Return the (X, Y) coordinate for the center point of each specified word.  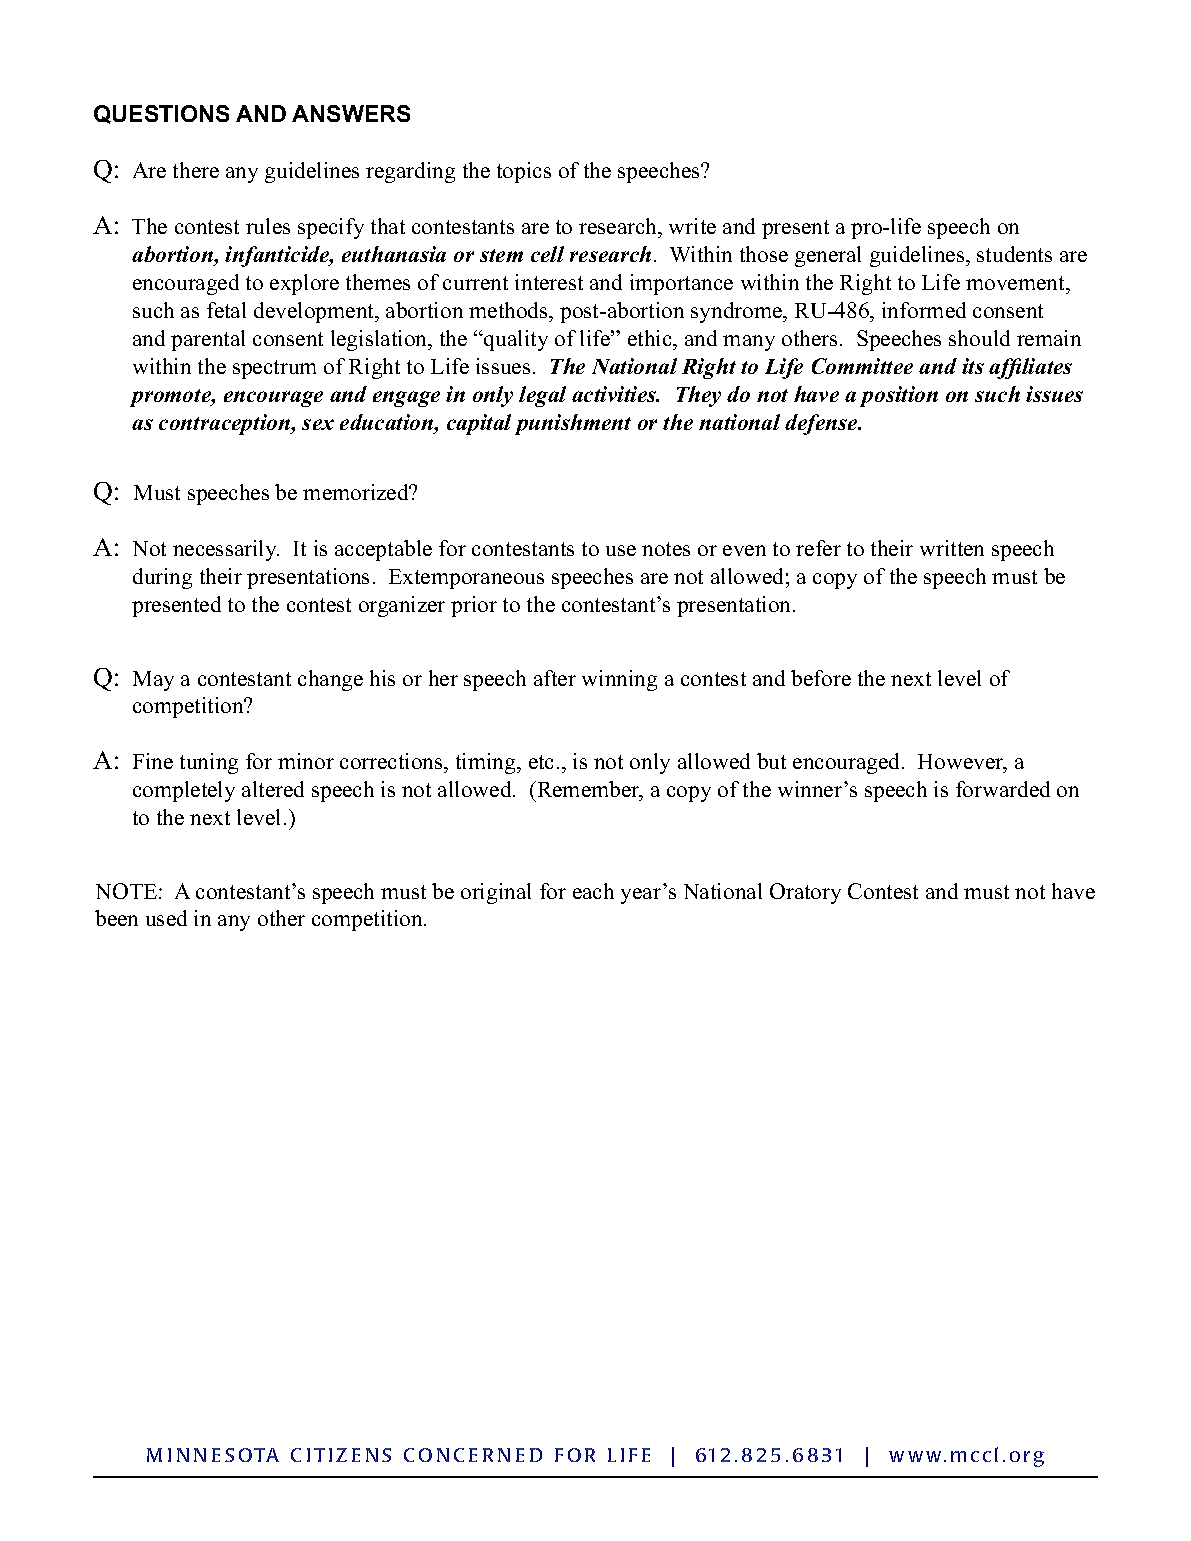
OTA (259, 1455)
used (166, 918)
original (496, 893)
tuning (209, 763)
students (1014, 254)
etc (541, 762)
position (899, 396)
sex (318, 424)
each (593, 891)
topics (524, 172)
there (196, 170)
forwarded (1003, 789)
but (771, 761)
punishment (573, 424)
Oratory (805, 893)
